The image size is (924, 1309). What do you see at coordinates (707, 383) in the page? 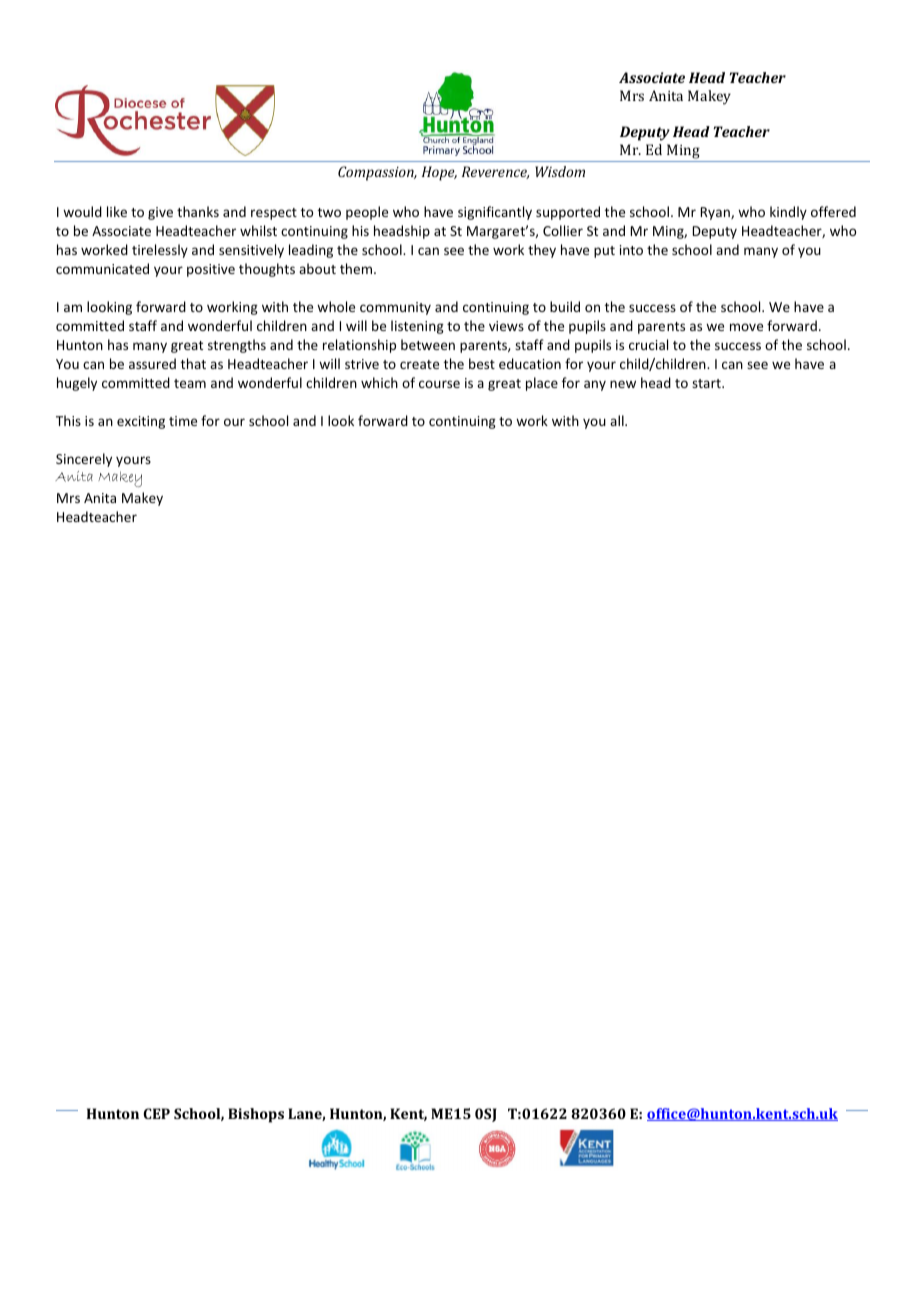
I see `start` at bounding box center [707, 383].
